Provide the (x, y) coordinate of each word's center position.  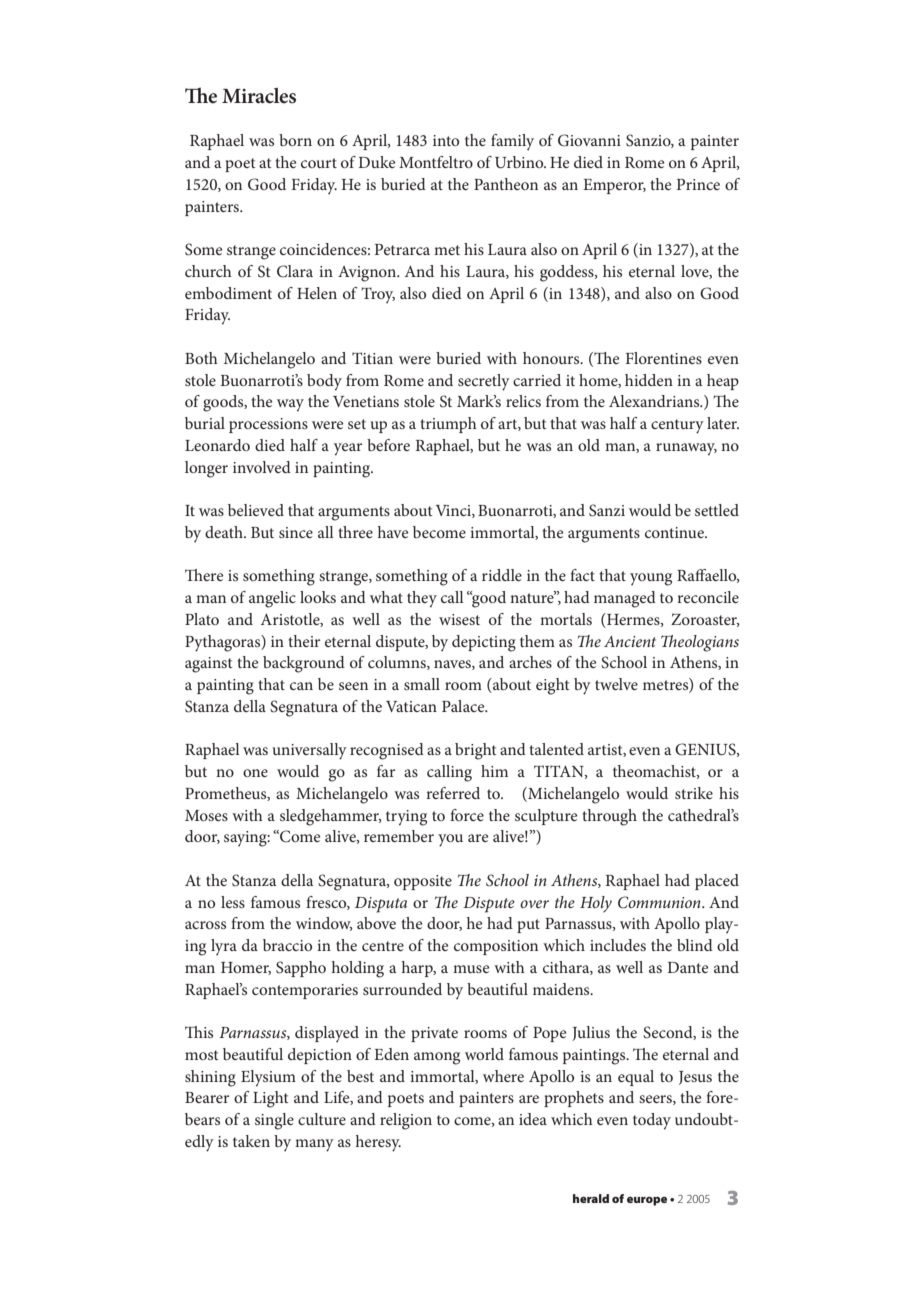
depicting (484, 643)
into (446, 140)
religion (406, 1121)
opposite (423, 882)
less (233, 902)
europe (647, 1201)
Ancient (630, 641)
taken (251, 1141)
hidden (649, 380)
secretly (484, 382)
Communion (660, 902)
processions (268, 425)
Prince (698, 184)
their (304, 641)
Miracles (259, 96)
